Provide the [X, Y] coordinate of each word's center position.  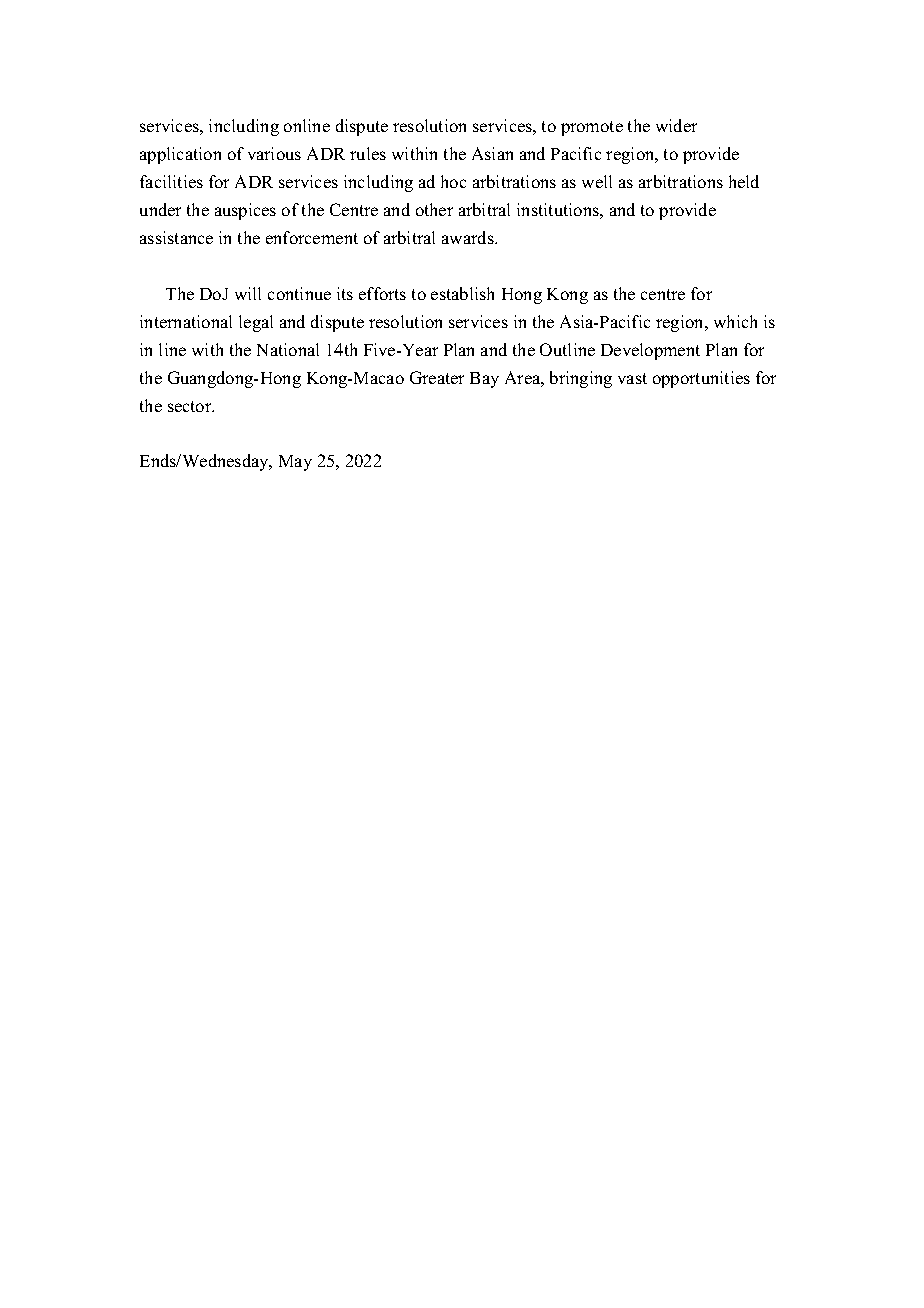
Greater [437, 377]
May [295, 463]
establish [462, 293]
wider [676, 125]
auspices [245, 211]
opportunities [701, 379]
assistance [176, 237]
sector [191, 406]
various [274, 153]
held [744, 181]
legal [256, 323]
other [434, 209]
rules [368, 153]
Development [650, 351]
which [735, 321]
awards [469, 237]
